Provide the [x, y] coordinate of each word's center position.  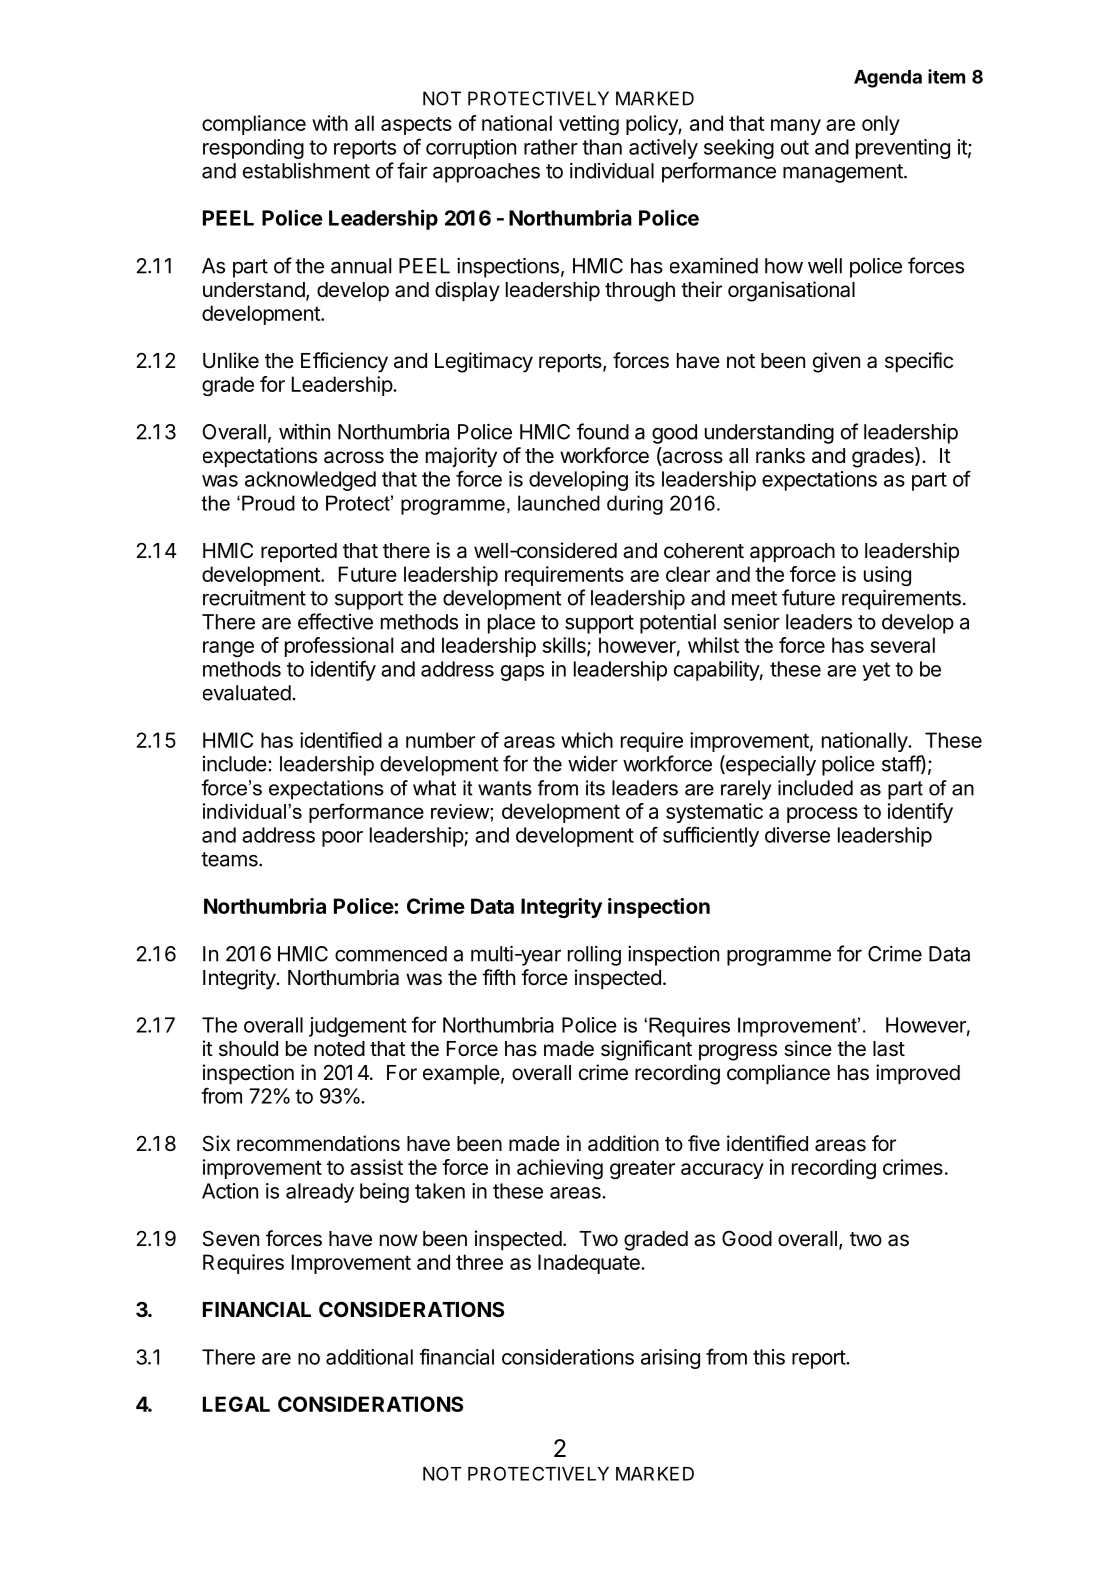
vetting [589, 125]
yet [876, 671]
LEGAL [236, 1404]
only [881, 125]
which [587, 740]
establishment [306, 170]
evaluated [247, 693]
